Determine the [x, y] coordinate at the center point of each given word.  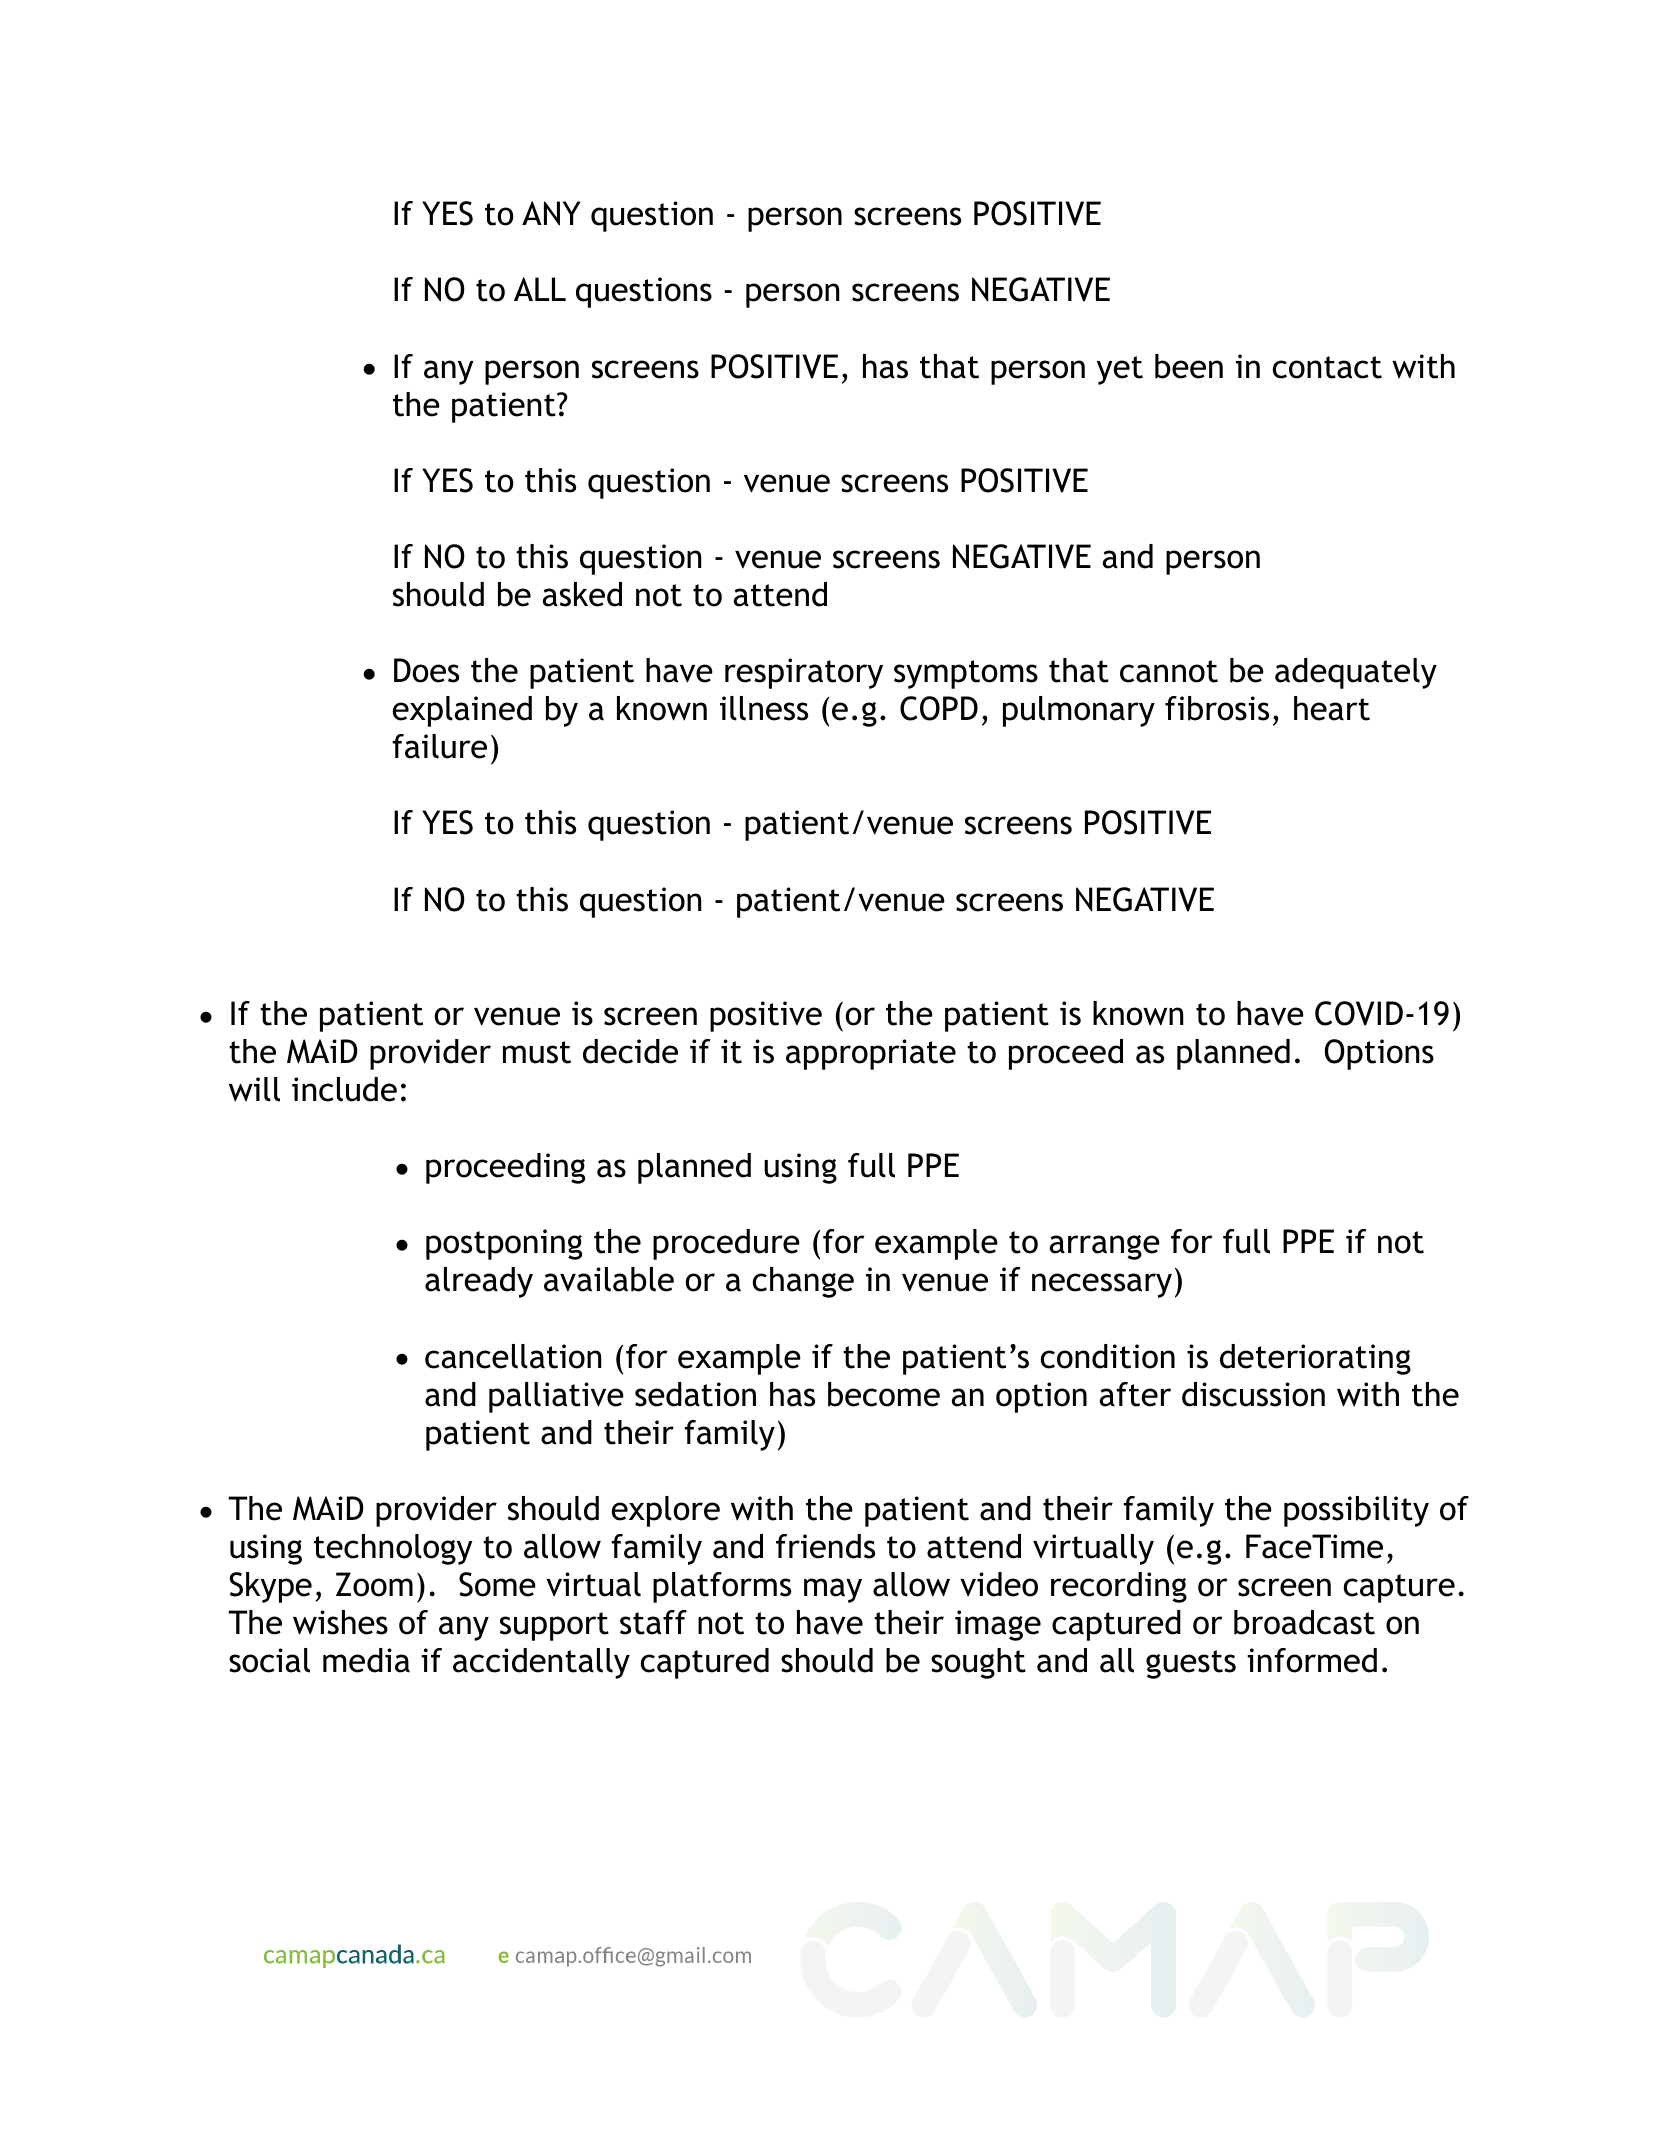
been [1189, 366]
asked [582, 594]
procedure [726, 1244]
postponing [504, 1244]
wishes [340, 1622]
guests [1191, 1664]
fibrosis [1217, 708]
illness [764, 708]
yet [1120, 370]
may [833, 1590]
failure [439, 746]
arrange [1104, 1247]
